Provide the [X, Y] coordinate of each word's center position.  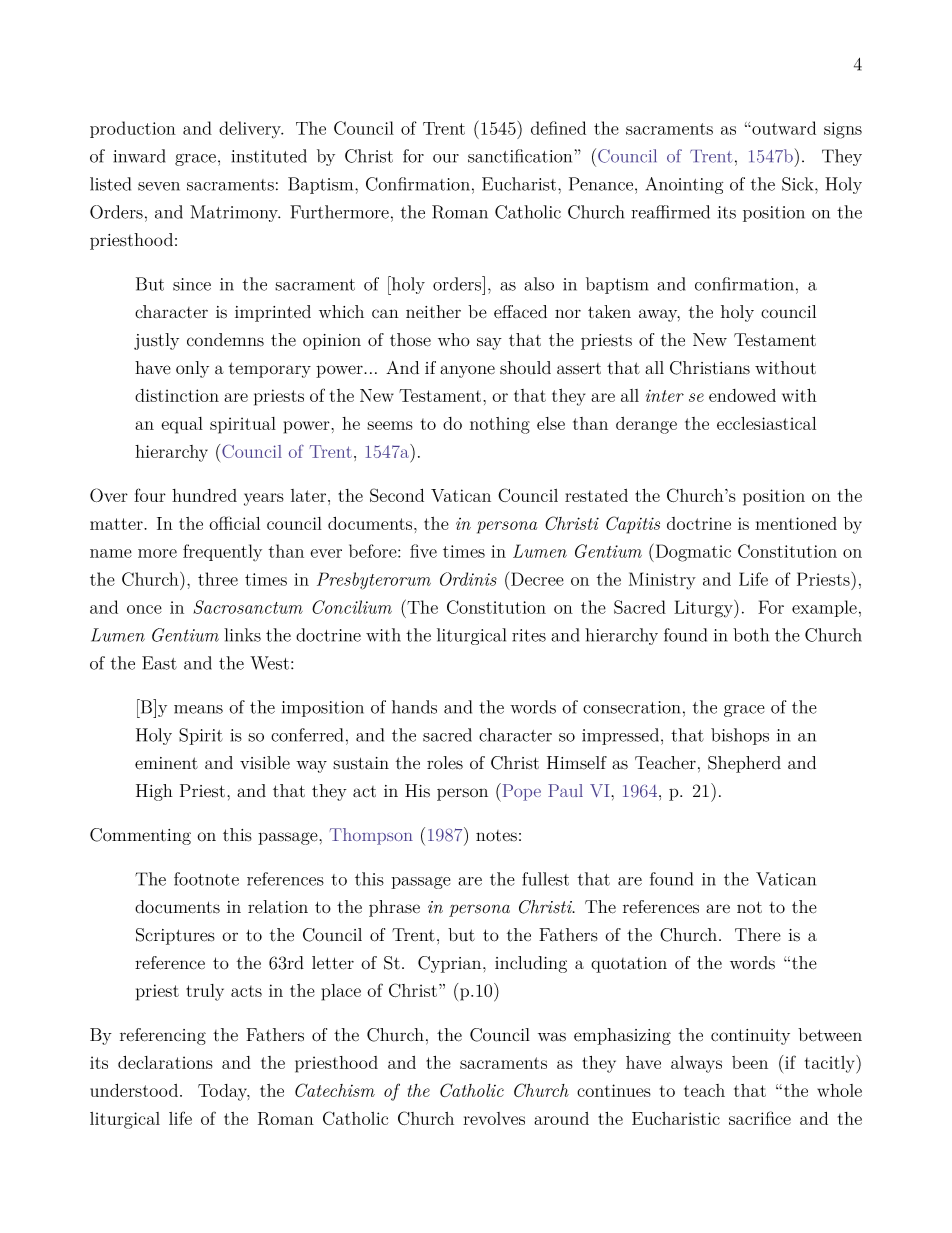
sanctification [520, 156]
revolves [494, 1118]
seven [159, 186]
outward [783, 128]
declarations [165, 1062]
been [750, 1062]
